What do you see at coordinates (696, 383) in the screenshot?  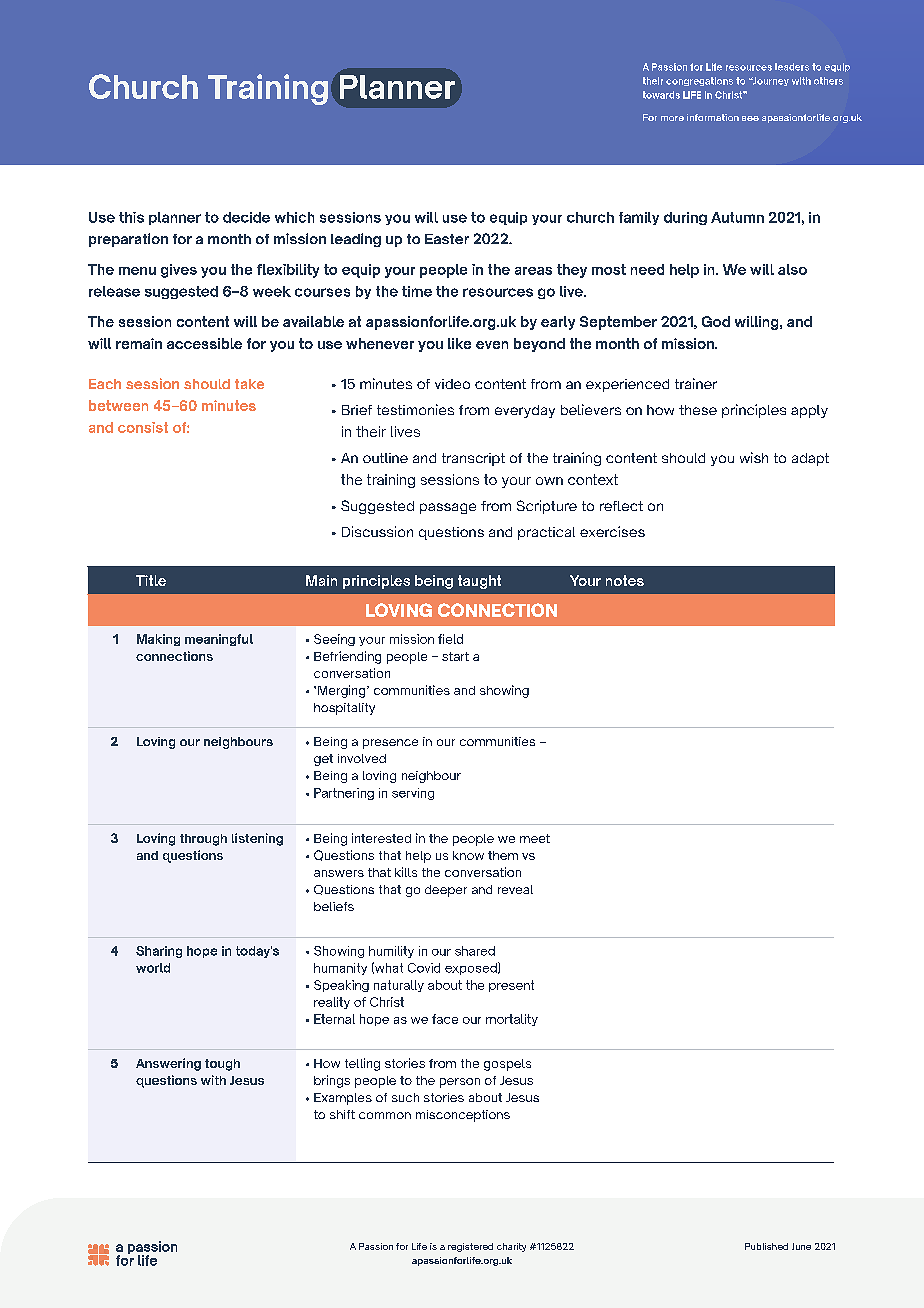 I see `trainer` at bounding box center [696, 383].
